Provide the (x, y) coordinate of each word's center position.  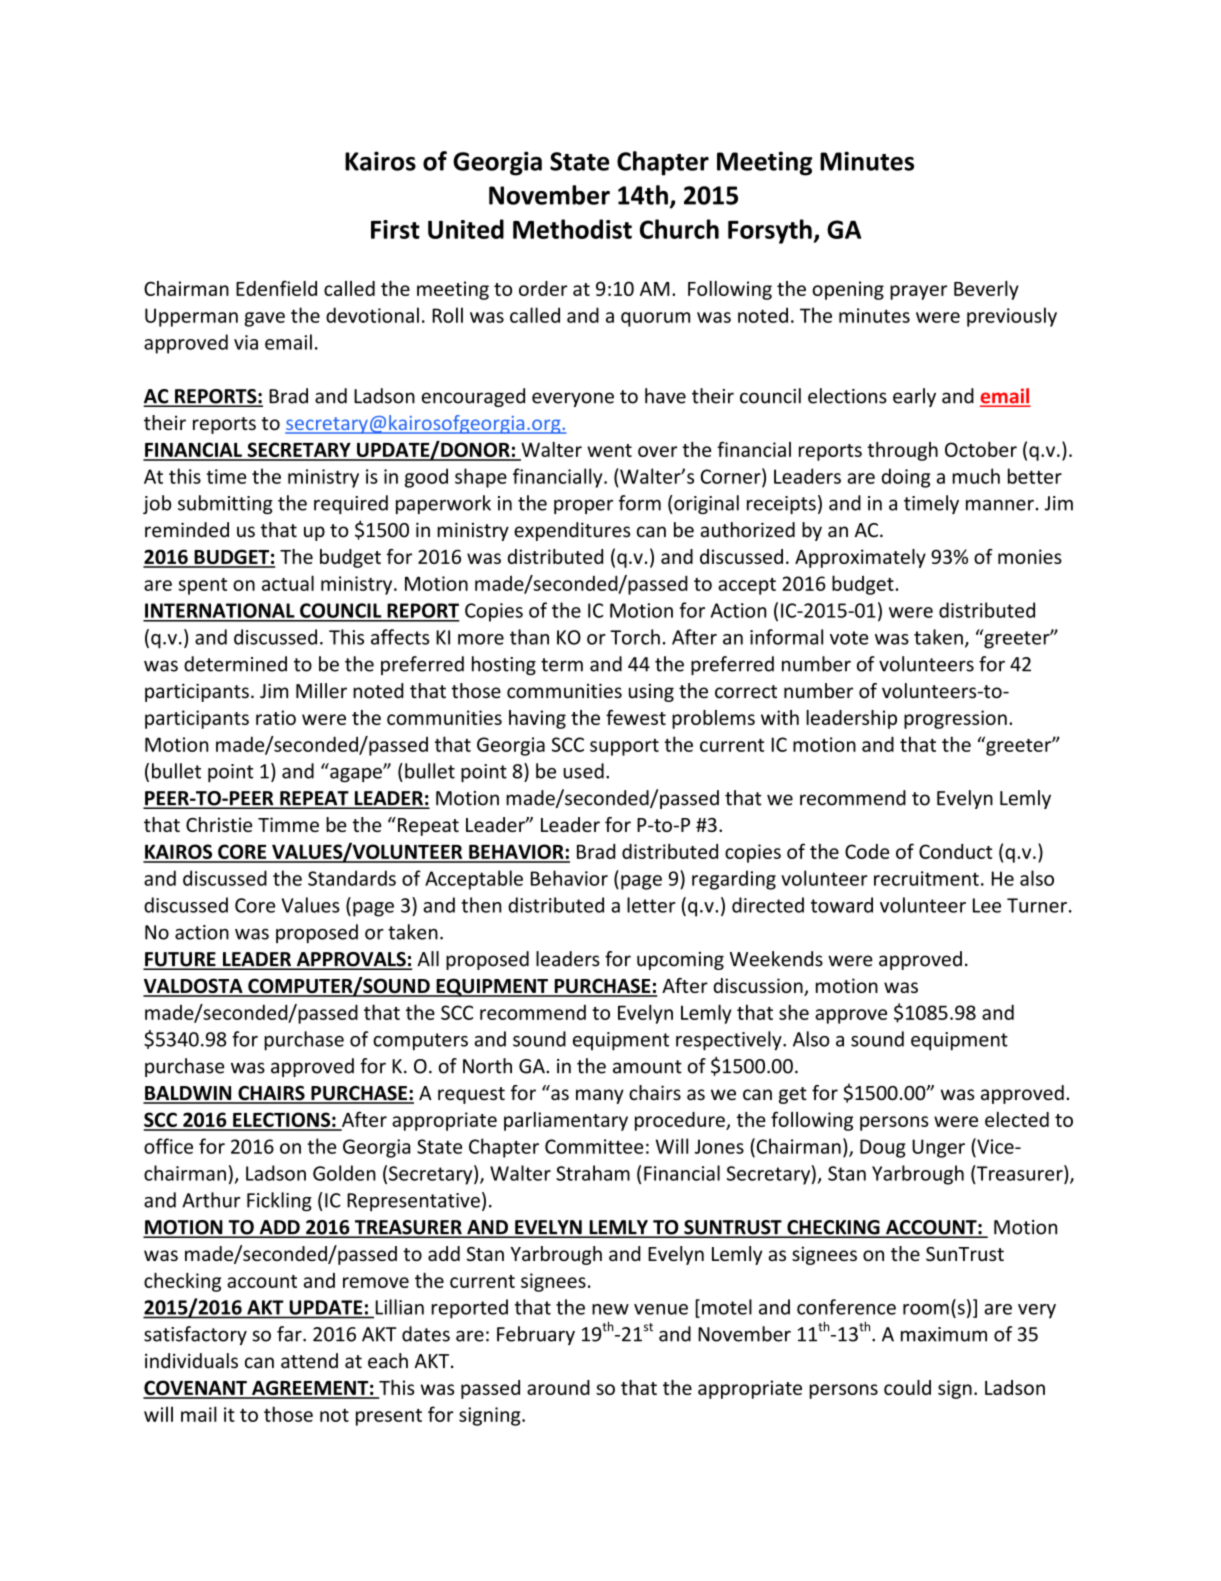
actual (288, 583)
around (558, 1387)
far (290, 1334)
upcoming (680, 961)
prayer (918, 292)
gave (265, 319)
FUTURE (180, 960)
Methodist (572, 229)
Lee (987, 905)
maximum (944, 1334)
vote (849, 638)
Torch (635, 637)
